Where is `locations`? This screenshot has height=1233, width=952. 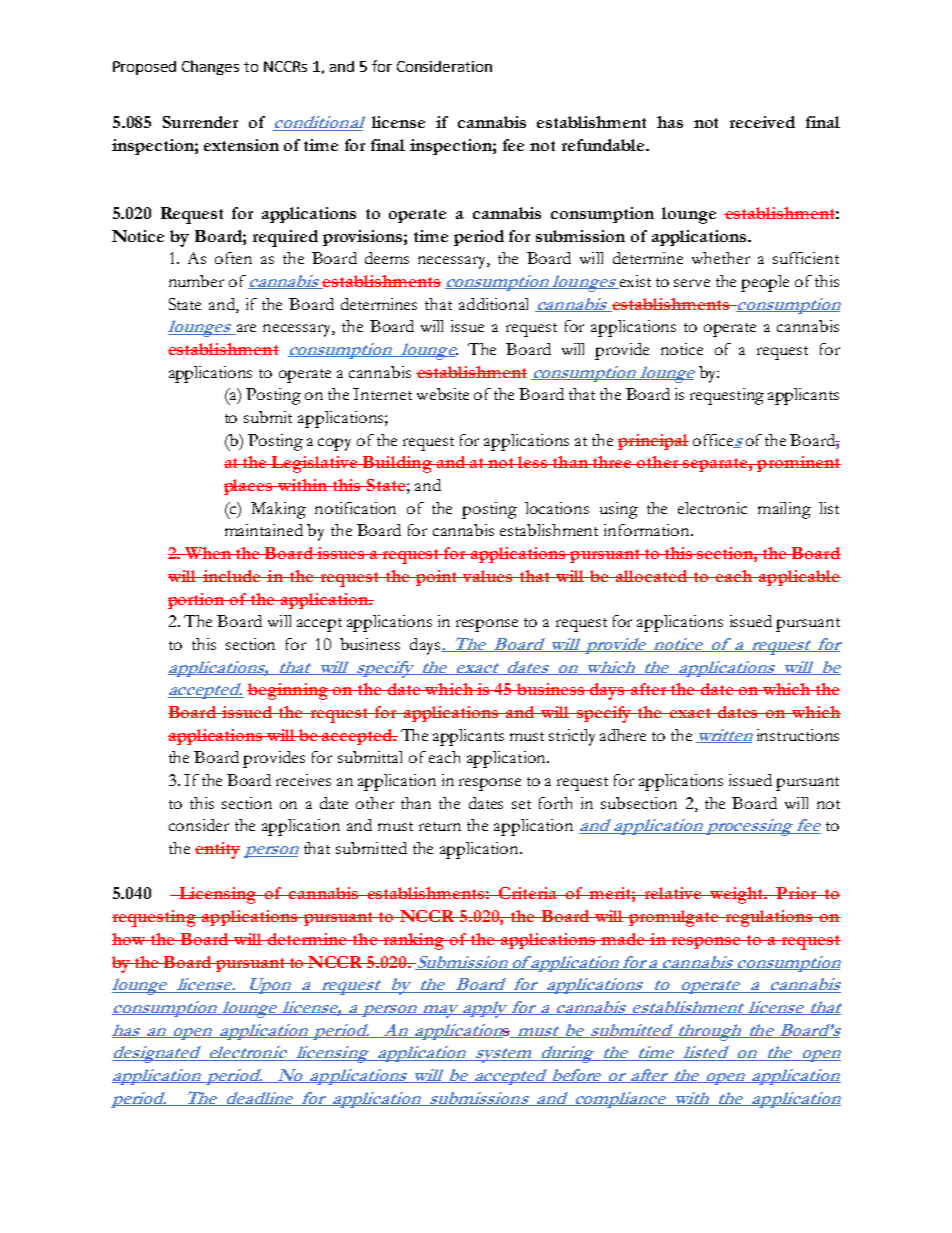
locations is located at coordinates (557, 508).
